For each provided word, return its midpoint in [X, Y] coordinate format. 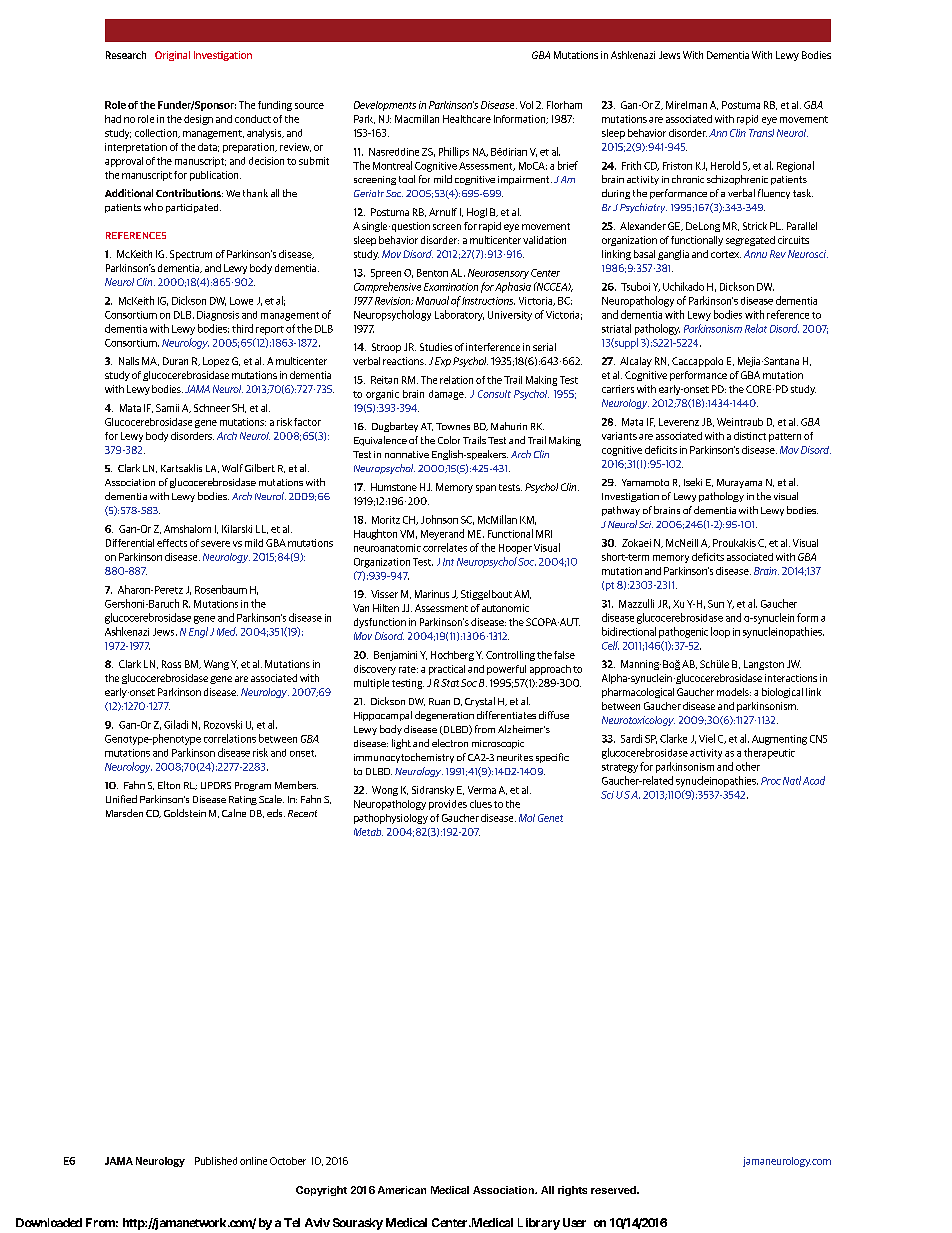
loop [720, 632]
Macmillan [417, 119]
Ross [171, 664]
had [113, 119]
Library [539, 1224]
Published [216, 1161]
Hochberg [452, 656]
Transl [761, 133]
